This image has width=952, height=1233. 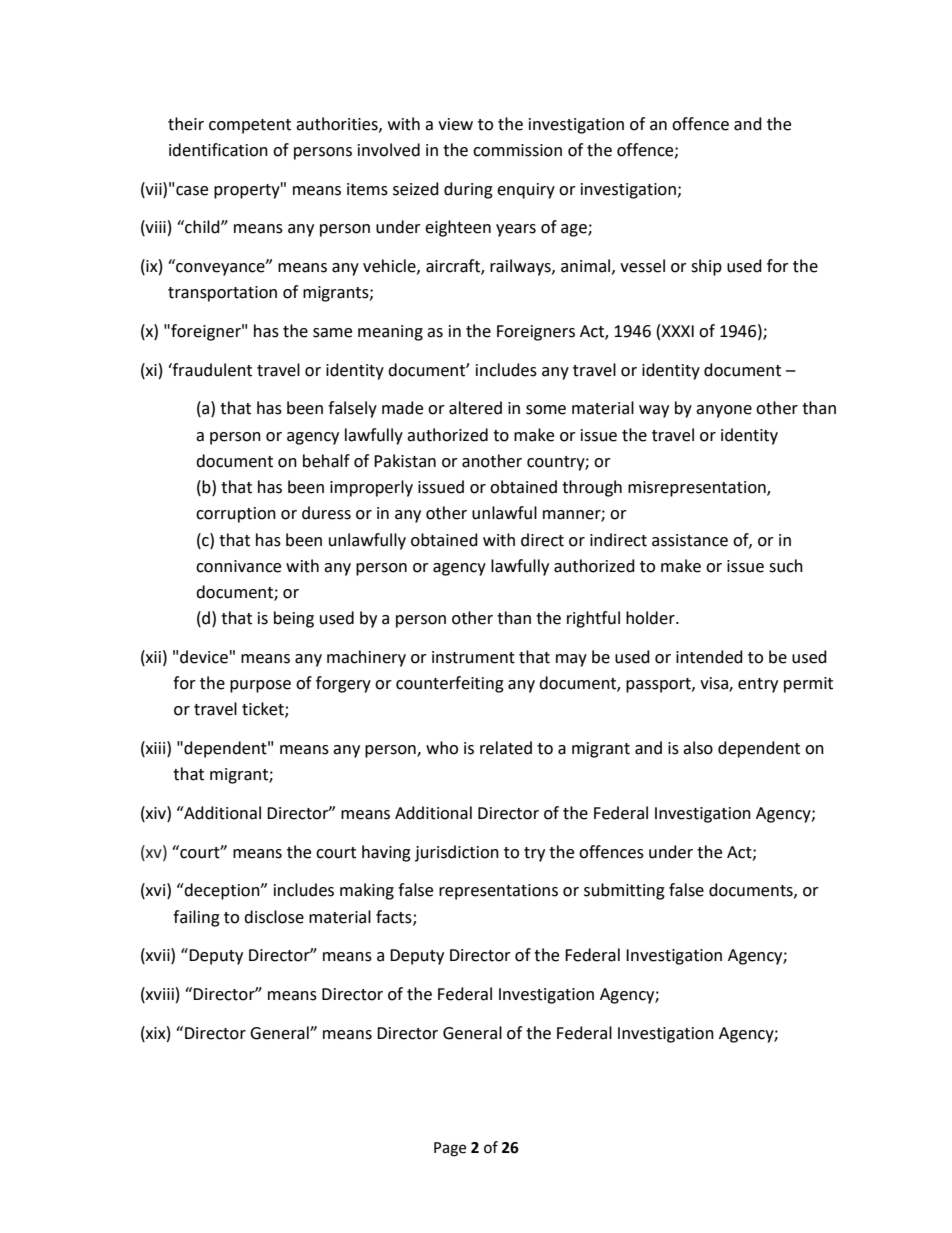 I want to click on competent, so click(x=250, y=126).
